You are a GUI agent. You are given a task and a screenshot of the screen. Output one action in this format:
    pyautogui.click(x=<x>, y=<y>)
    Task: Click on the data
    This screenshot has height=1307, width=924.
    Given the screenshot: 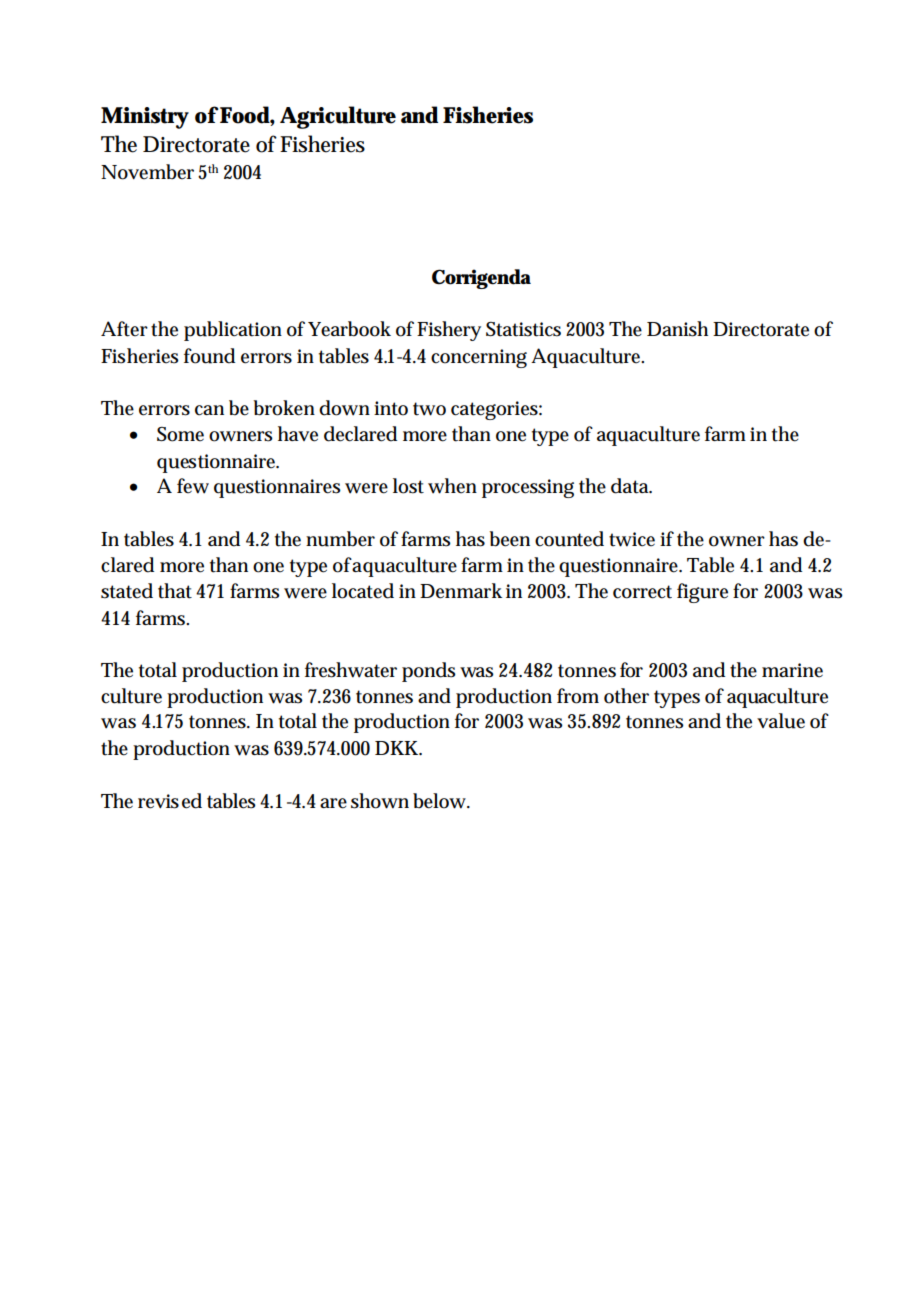 What is the action you would take?
    pyautogui.click(x=631, y=486)
